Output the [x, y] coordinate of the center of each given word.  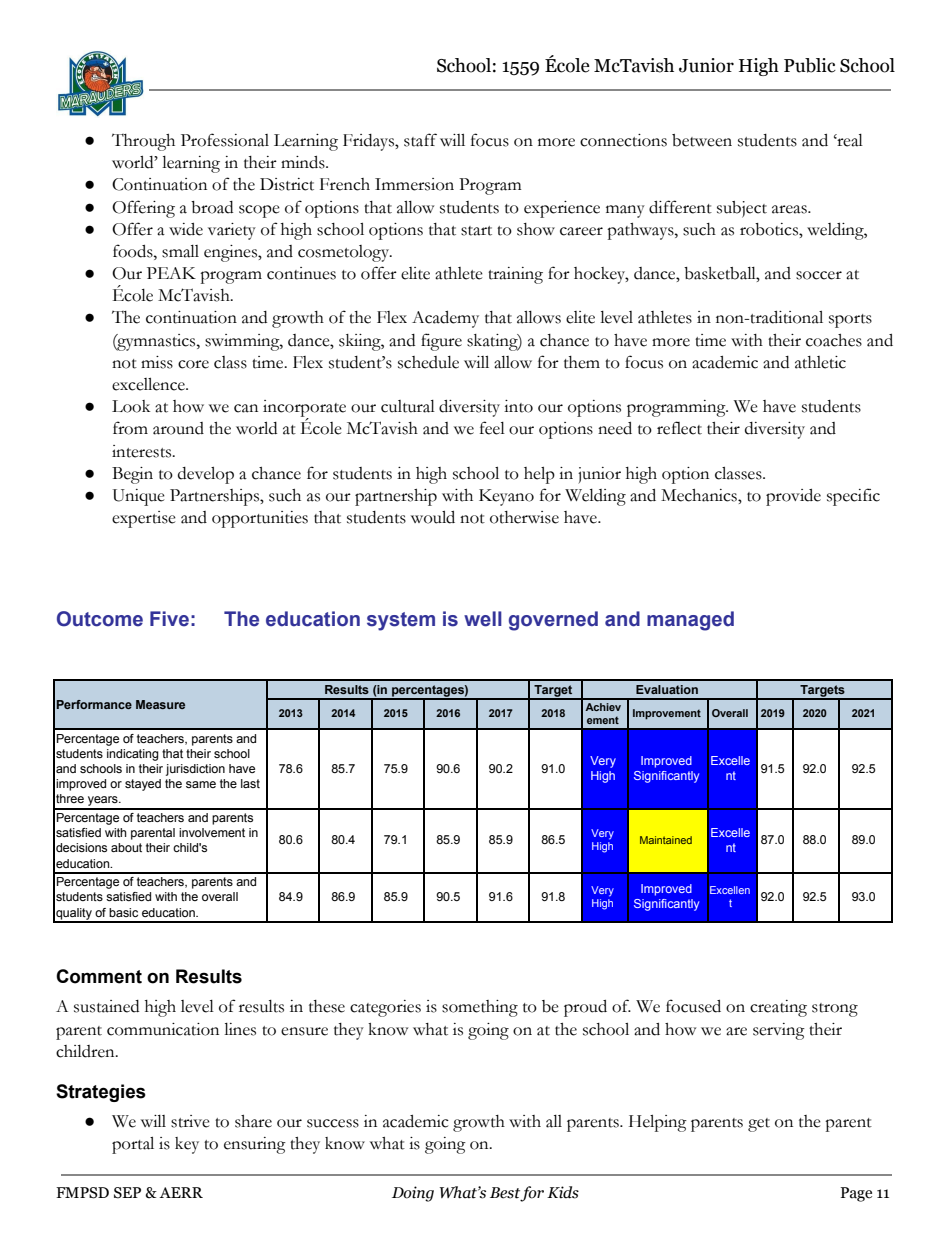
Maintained [666, 840]
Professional [225, 140]
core [193, 364]
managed [690, 621]
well [483, 619]
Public [810, 65]
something [480, 1008]
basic [123, 912]
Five [169, 619]
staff [420, 140]
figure [441, 342]
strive [190, 1121]
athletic [820, 362]
